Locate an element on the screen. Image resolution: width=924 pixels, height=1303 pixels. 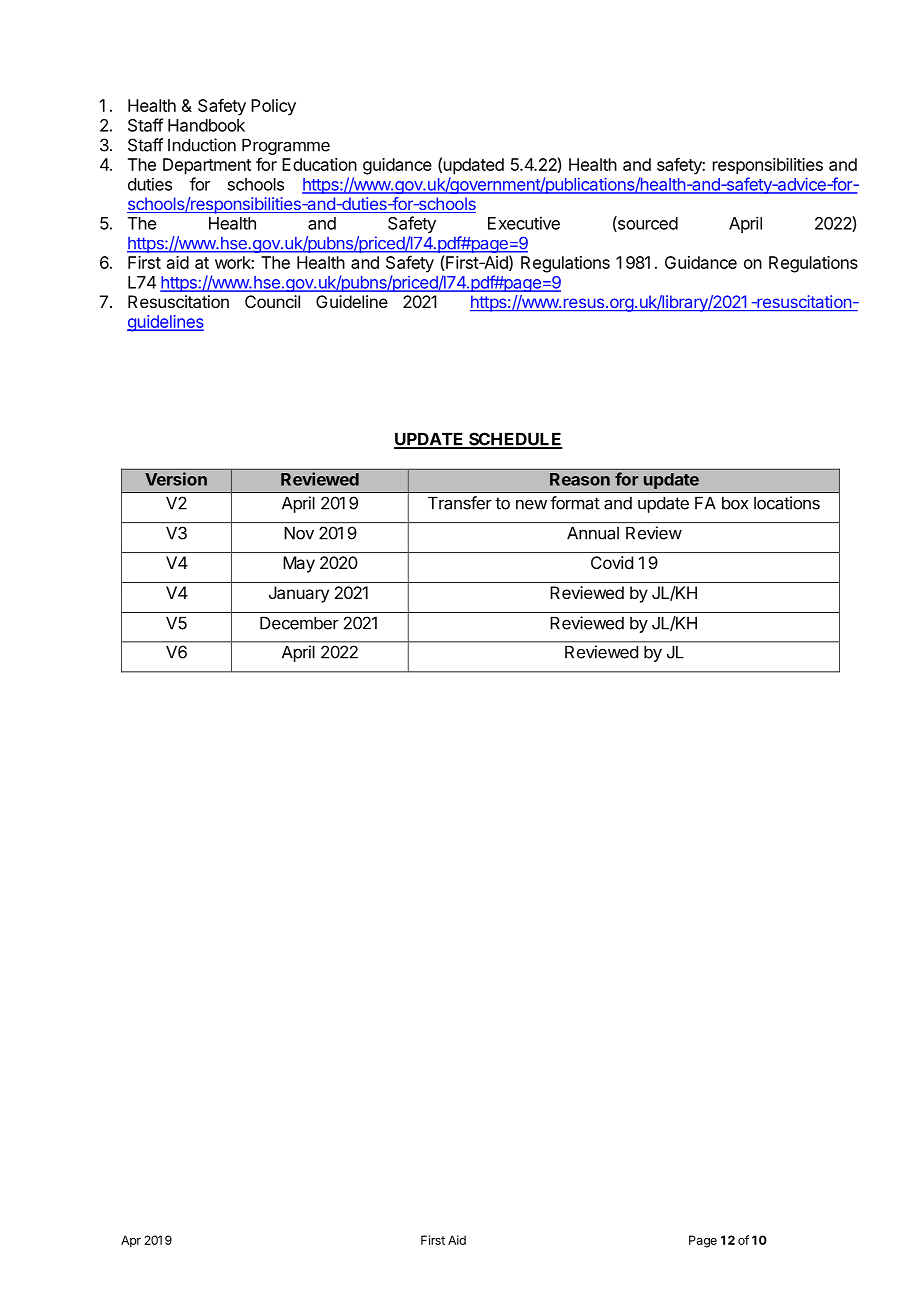
Nov is located at coordinates (299, 533).
